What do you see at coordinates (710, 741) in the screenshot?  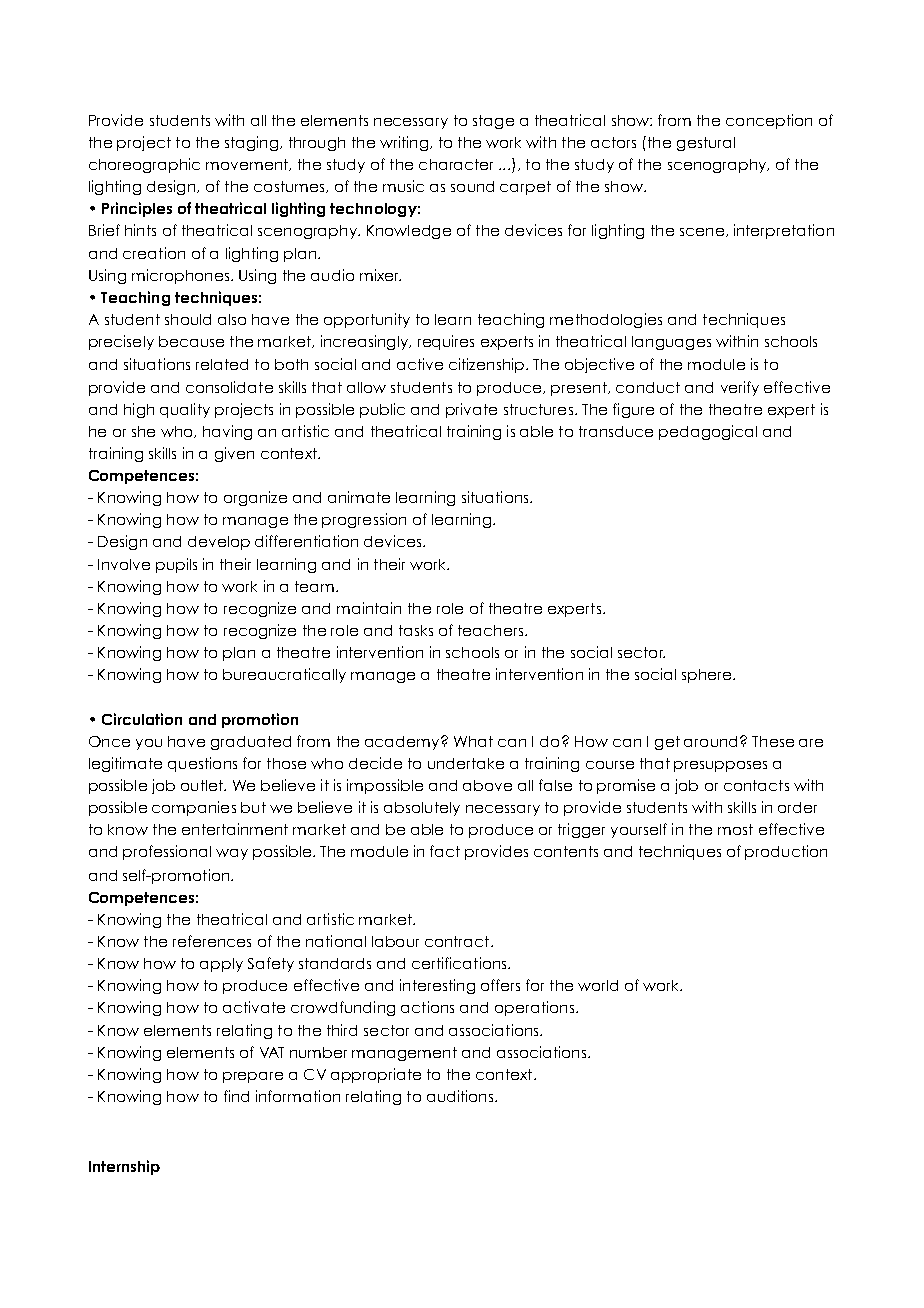 I see `around` at bounding box center [710, 741].
